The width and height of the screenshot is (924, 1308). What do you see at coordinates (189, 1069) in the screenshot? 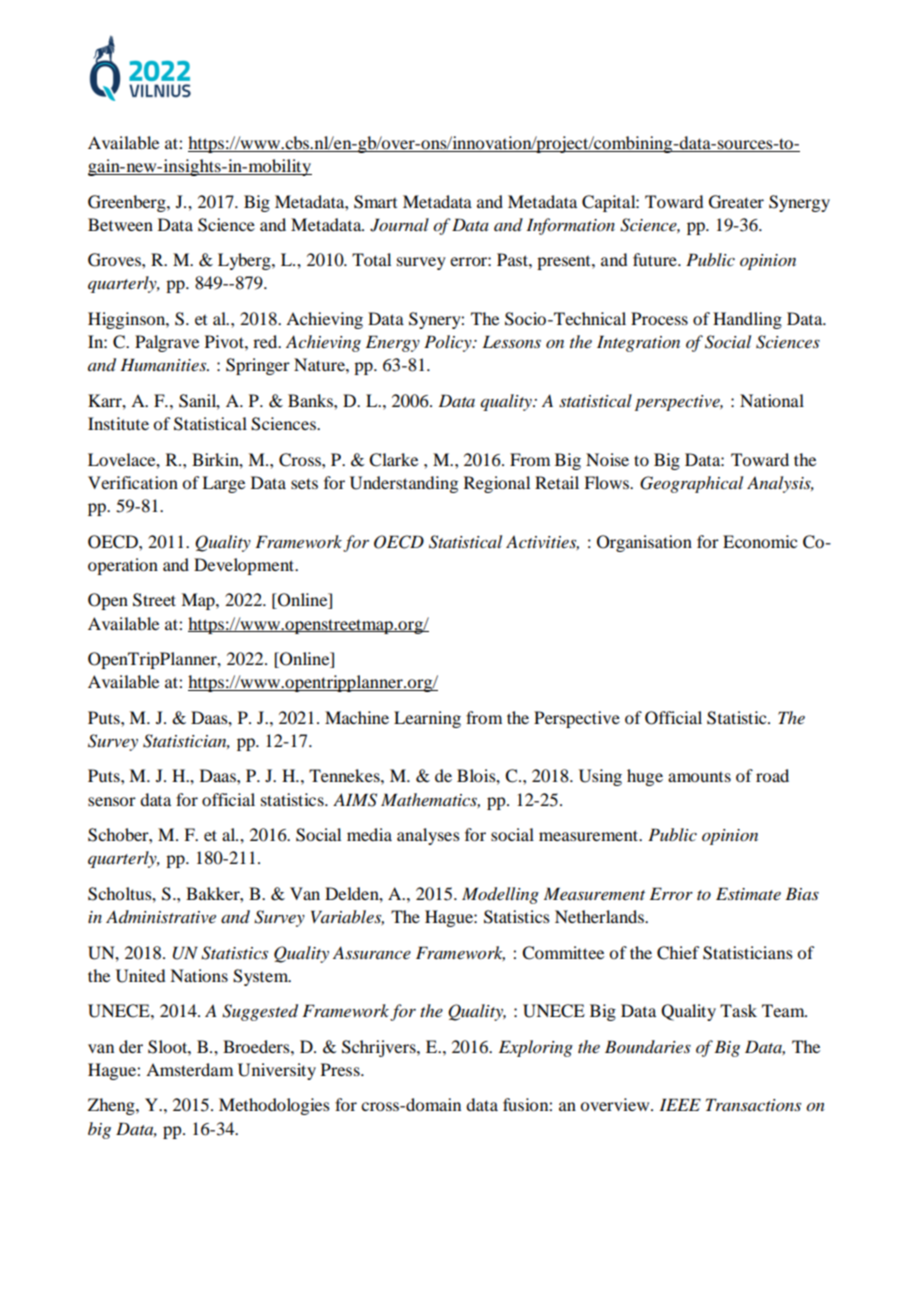
I see `Amsterdam` at bounding box center [189, 1069].
